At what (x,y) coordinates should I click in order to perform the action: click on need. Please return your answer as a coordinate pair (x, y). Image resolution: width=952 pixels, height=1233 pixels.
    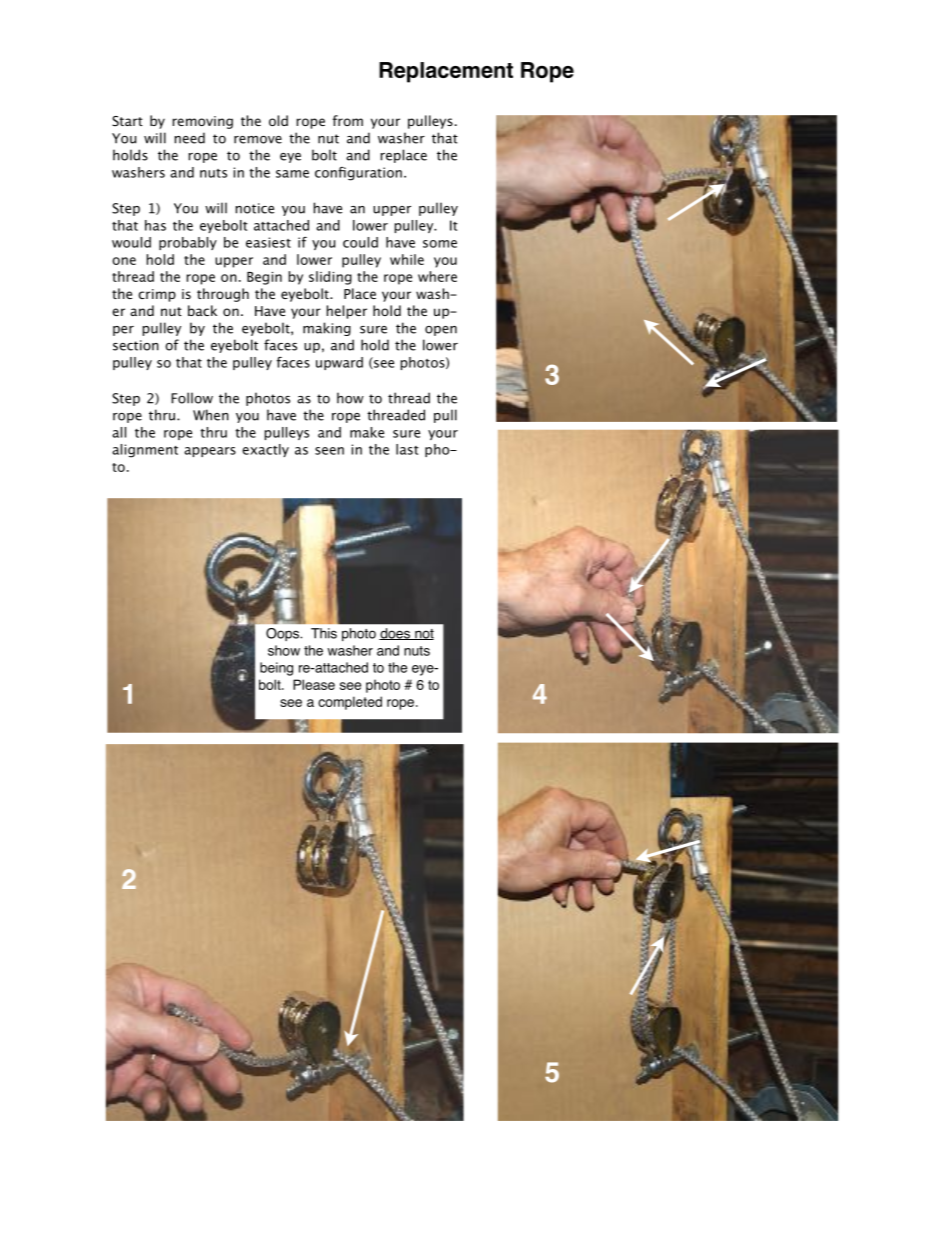
    Looking at the image, I should click on (190, 138).
